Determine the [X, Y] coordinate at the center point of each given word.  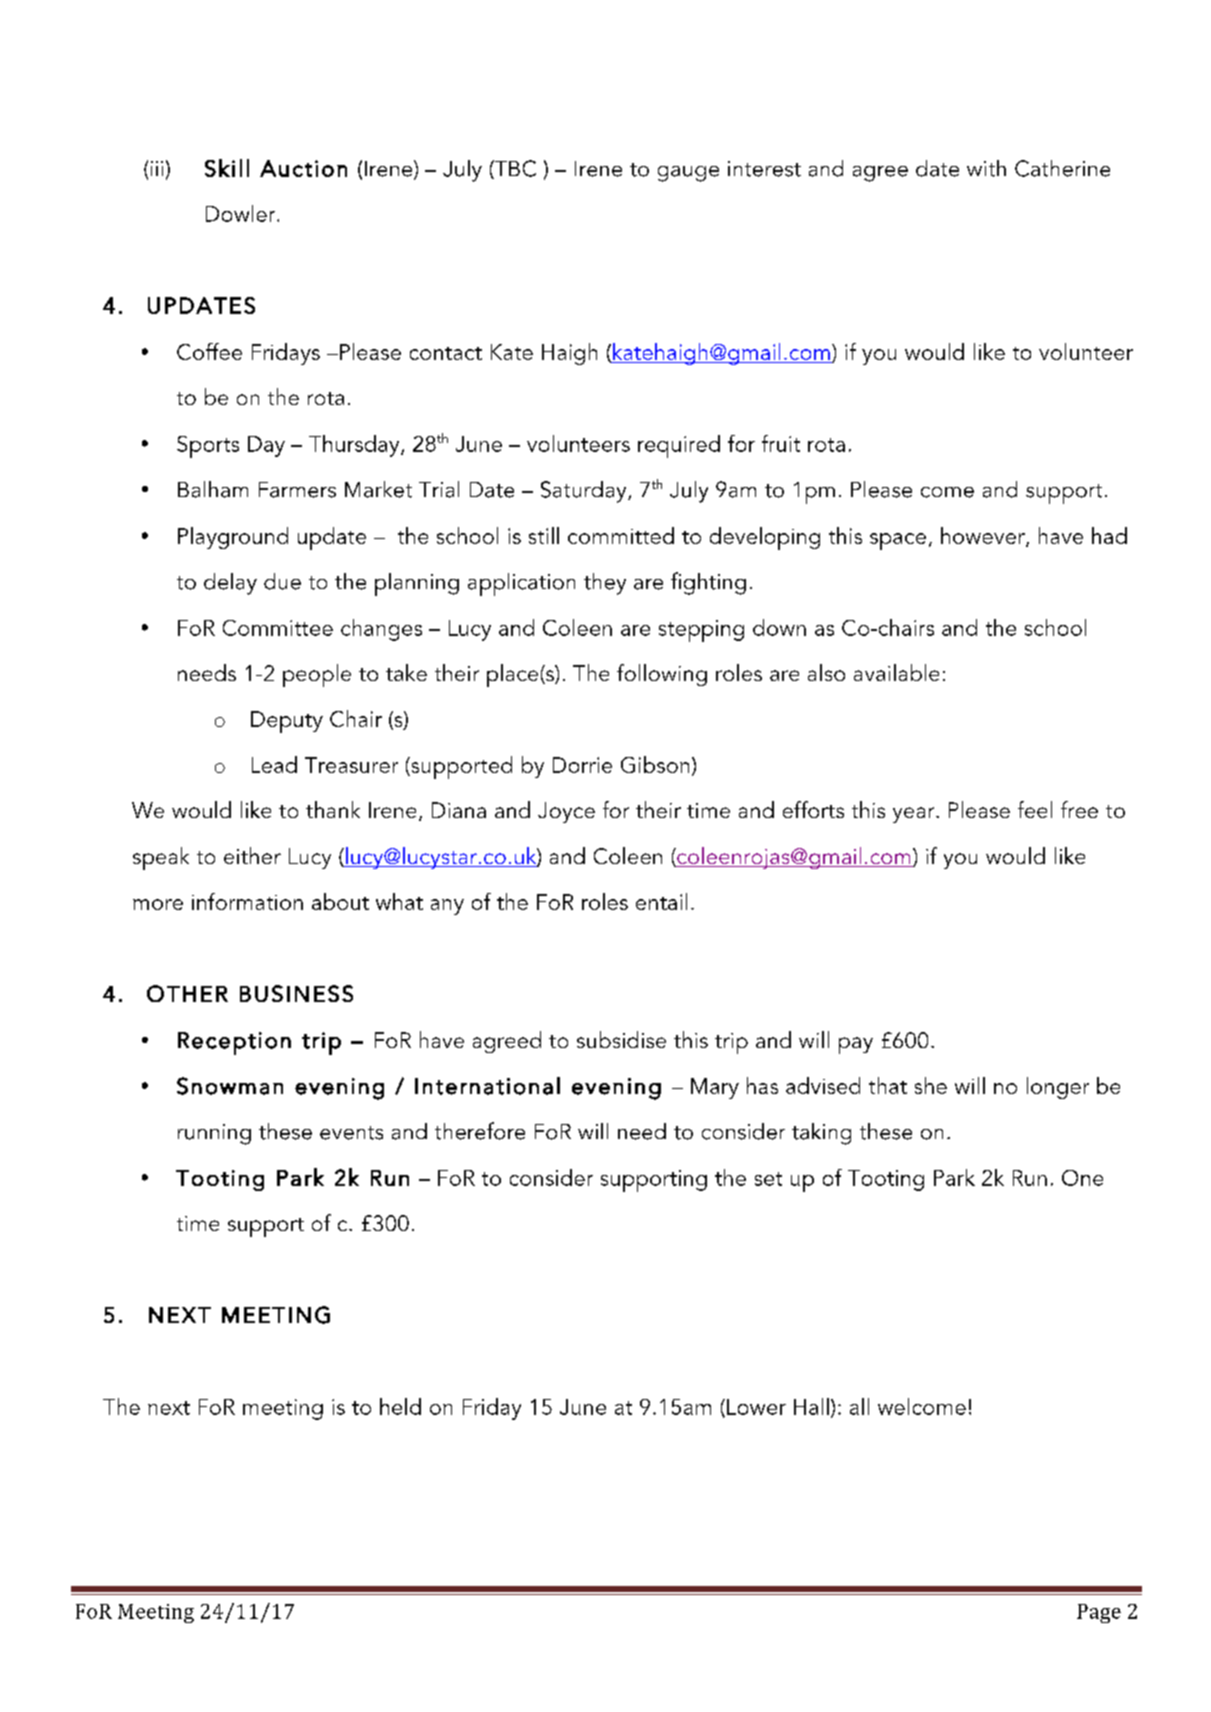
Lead [274, 764]
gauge [688, 174]
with [986, 168]
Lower [756, 1407]
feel [1035, 809]
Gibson [655, 764]
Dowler [242, 213]
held [400, 1406]
